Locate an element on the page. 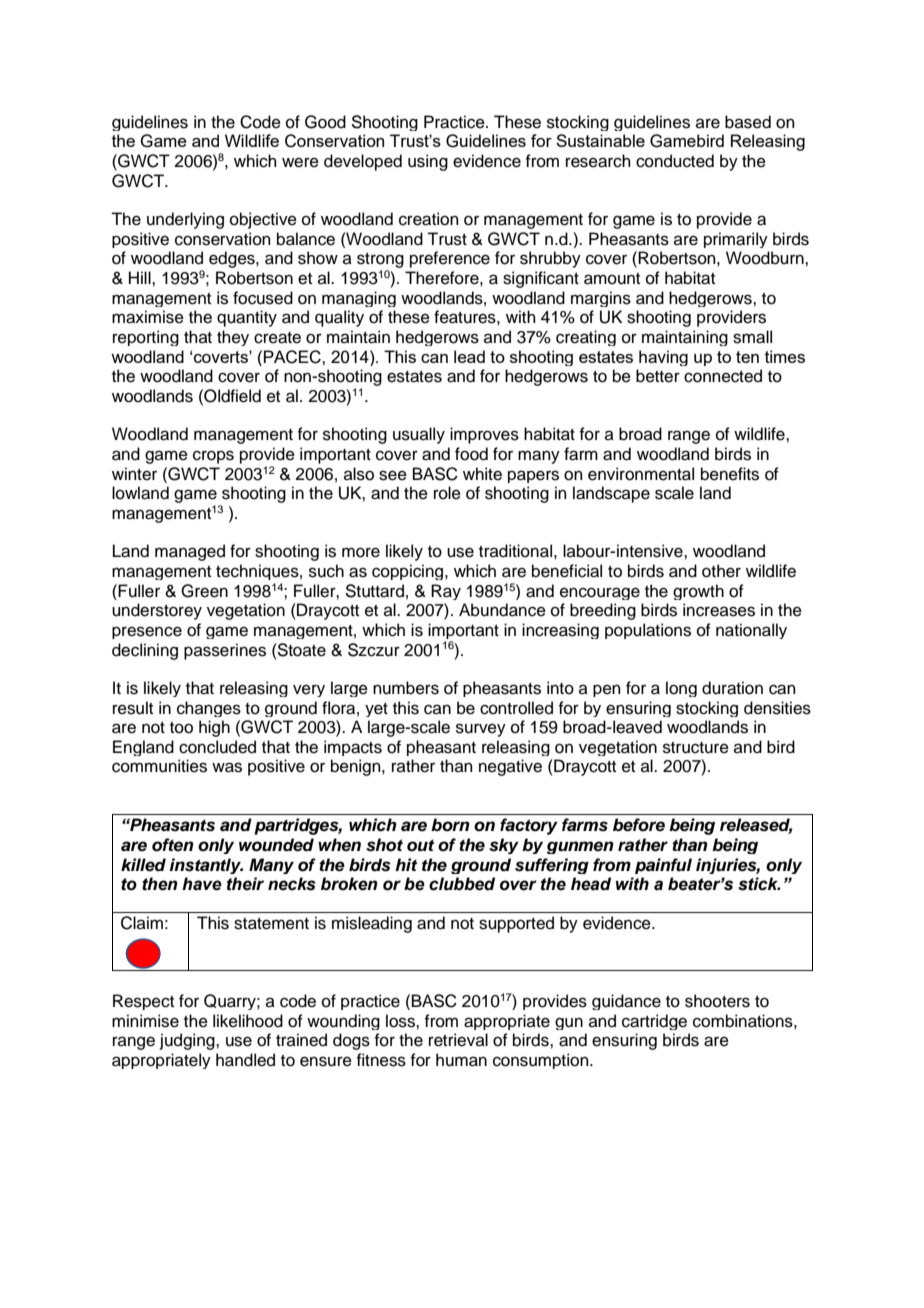 This document has width=924, height=1308. improves is located at coordinates (484, 435).
